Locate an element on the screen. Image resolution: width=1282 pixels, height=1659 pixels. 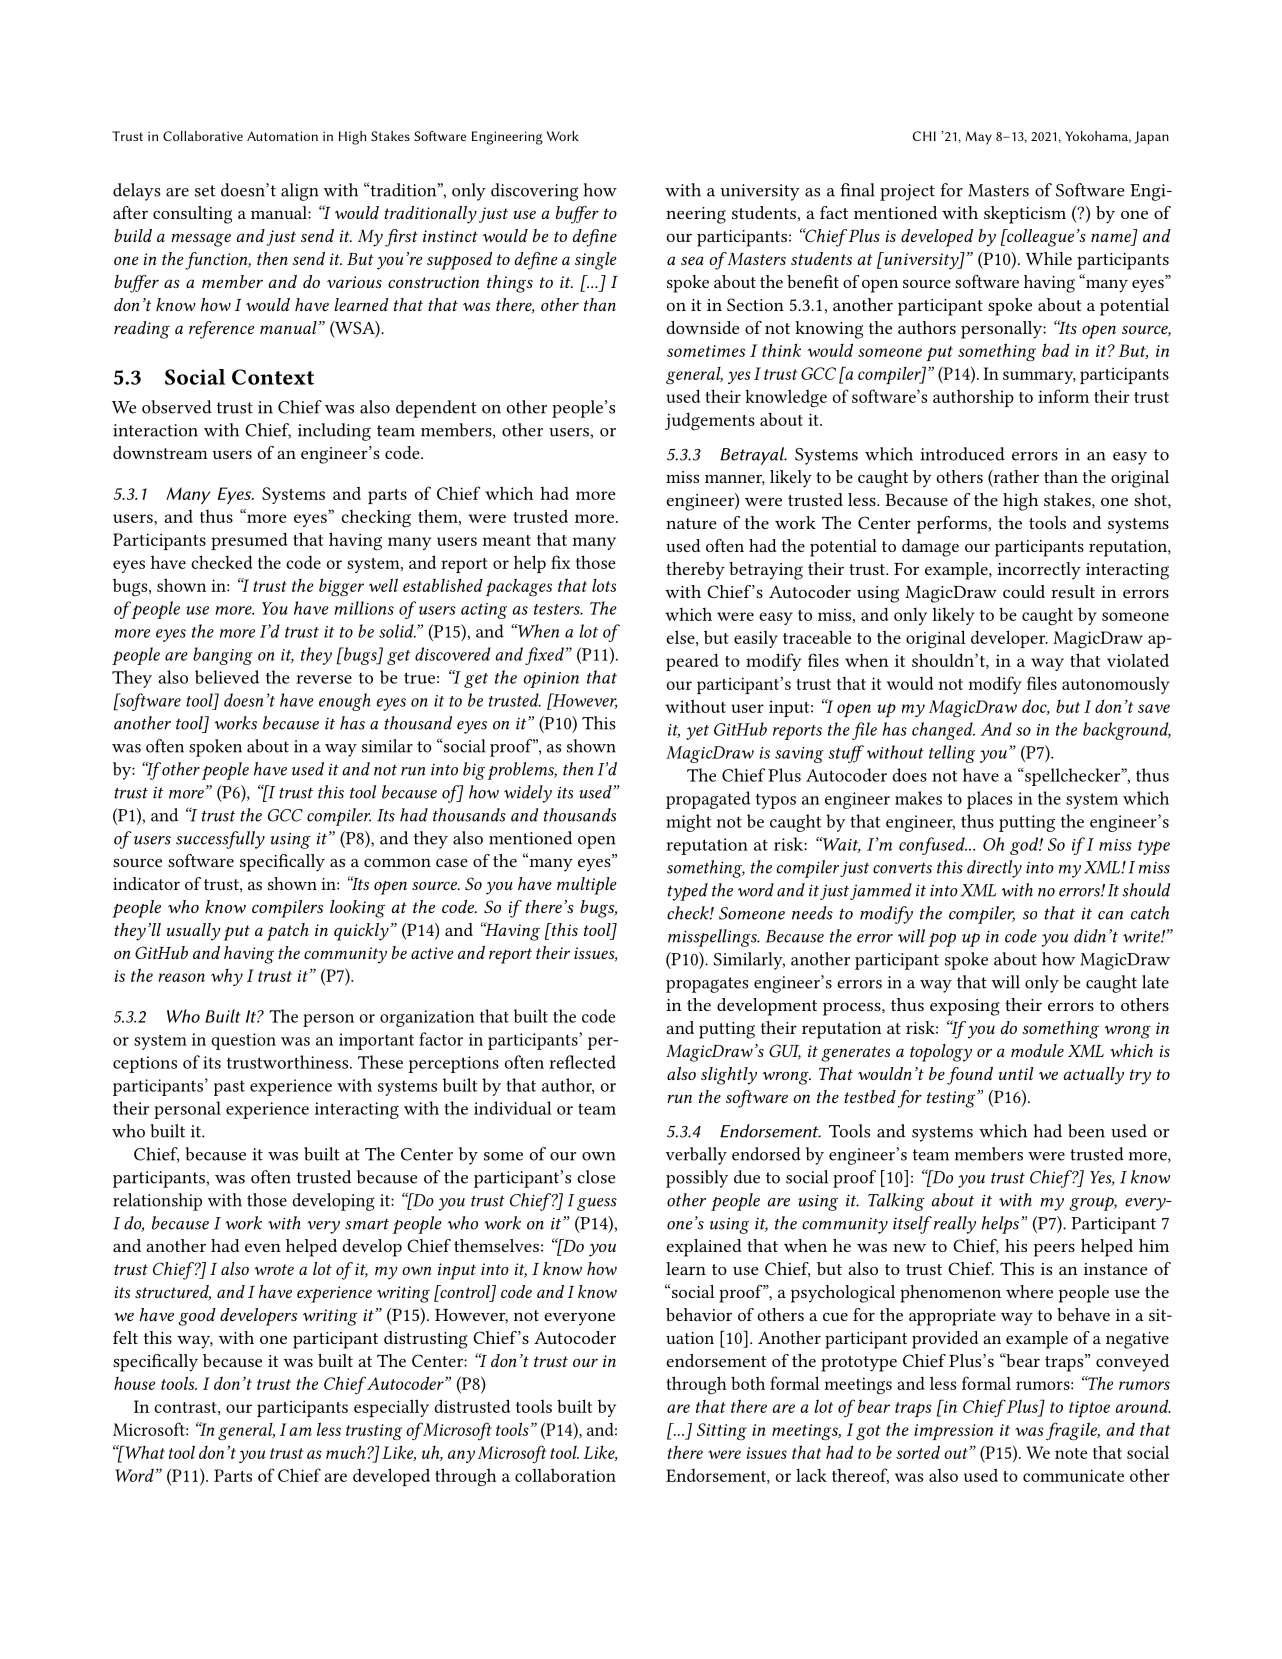
skepticism is located at coordinates (1025, 215).
